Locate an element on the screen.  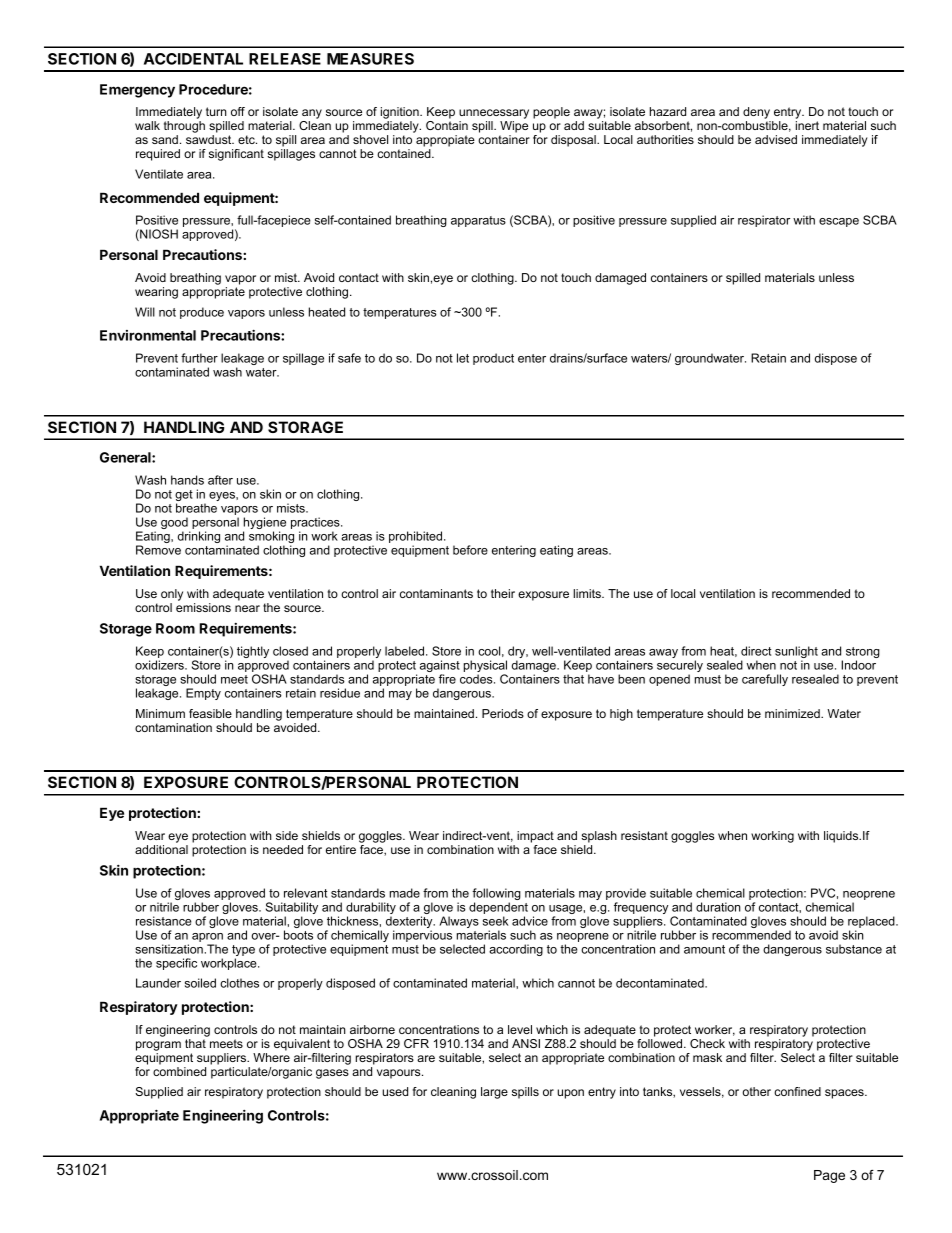
emissions is located at coordinates (203, 607).
